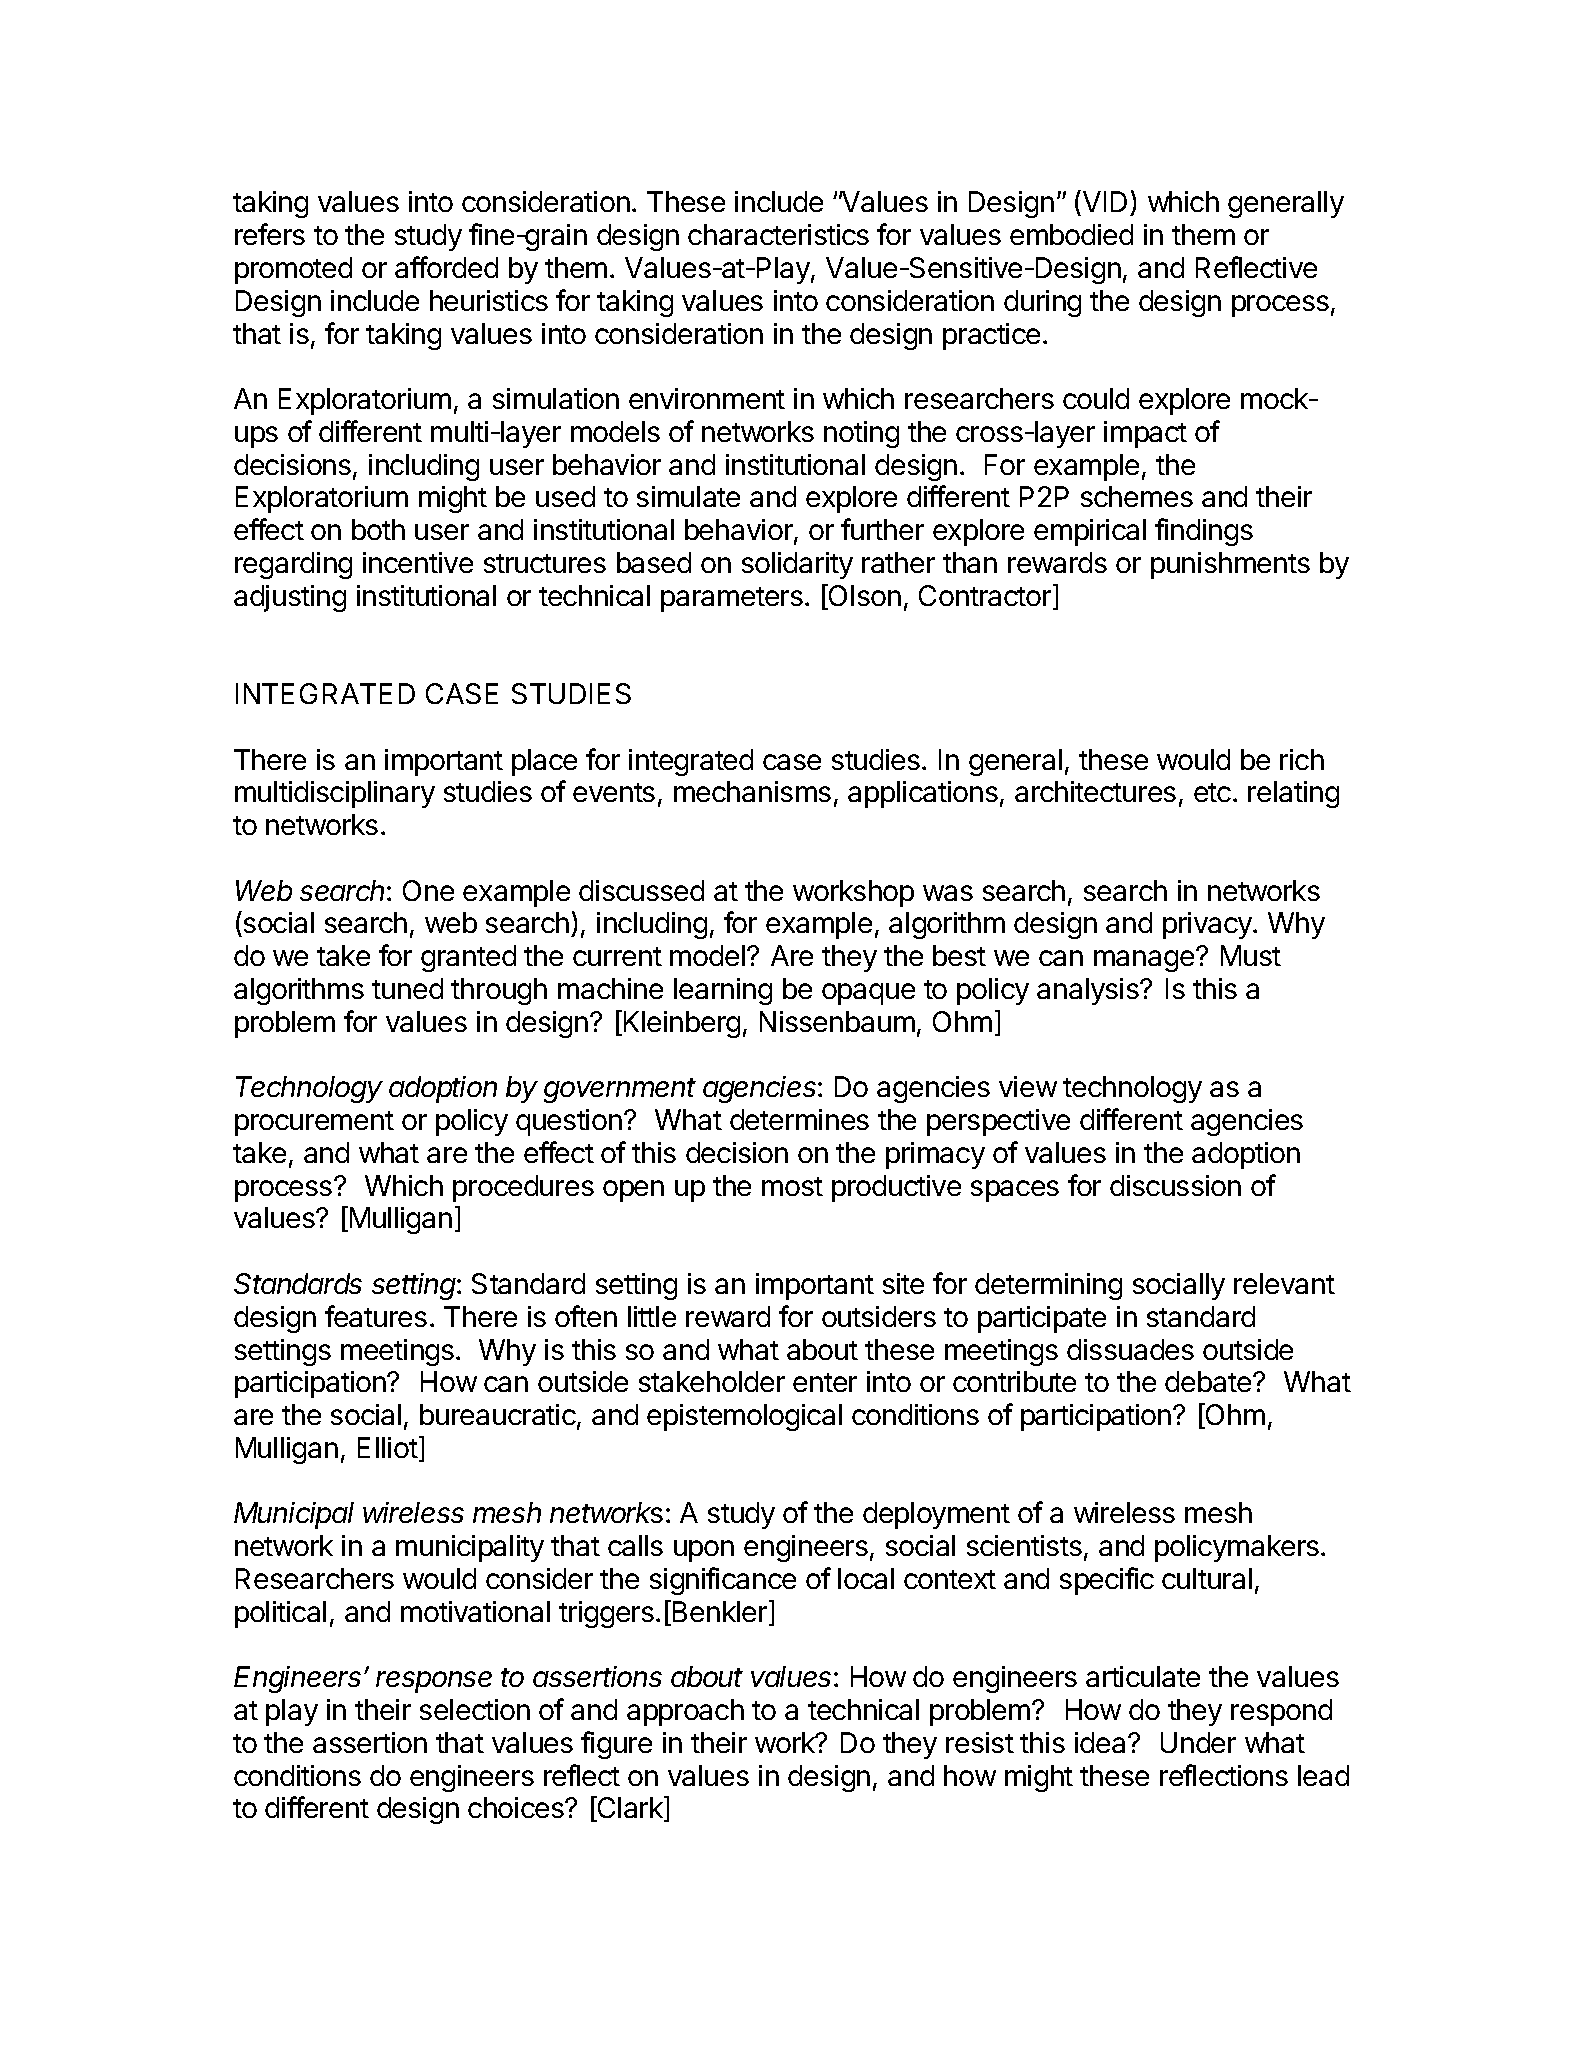 This screenshot has width=1586, height=2052. I want to click on place, so click(544, 762).
